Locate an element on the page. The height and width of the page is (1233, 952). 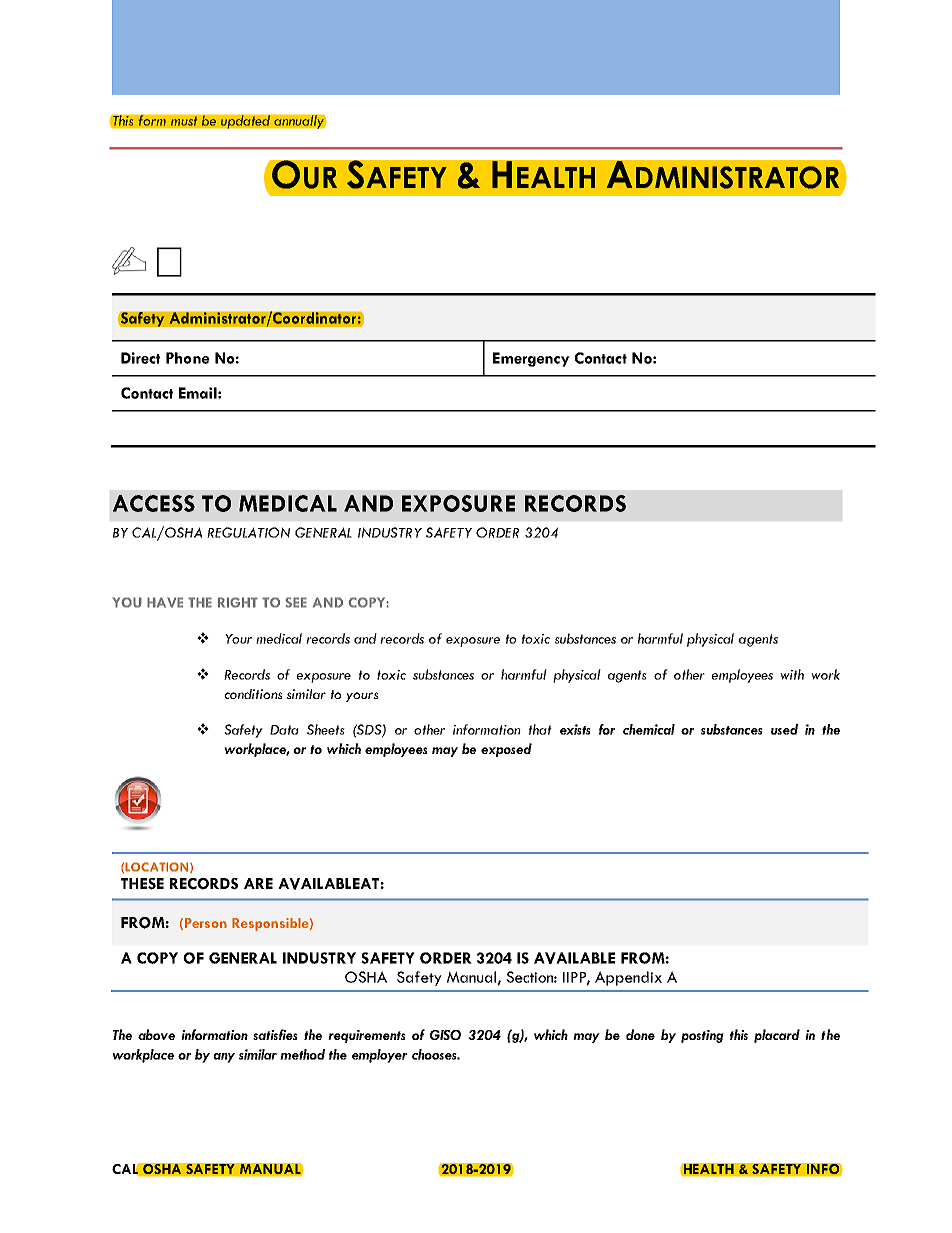
RIGHT is located at coordinates (238, 602).
